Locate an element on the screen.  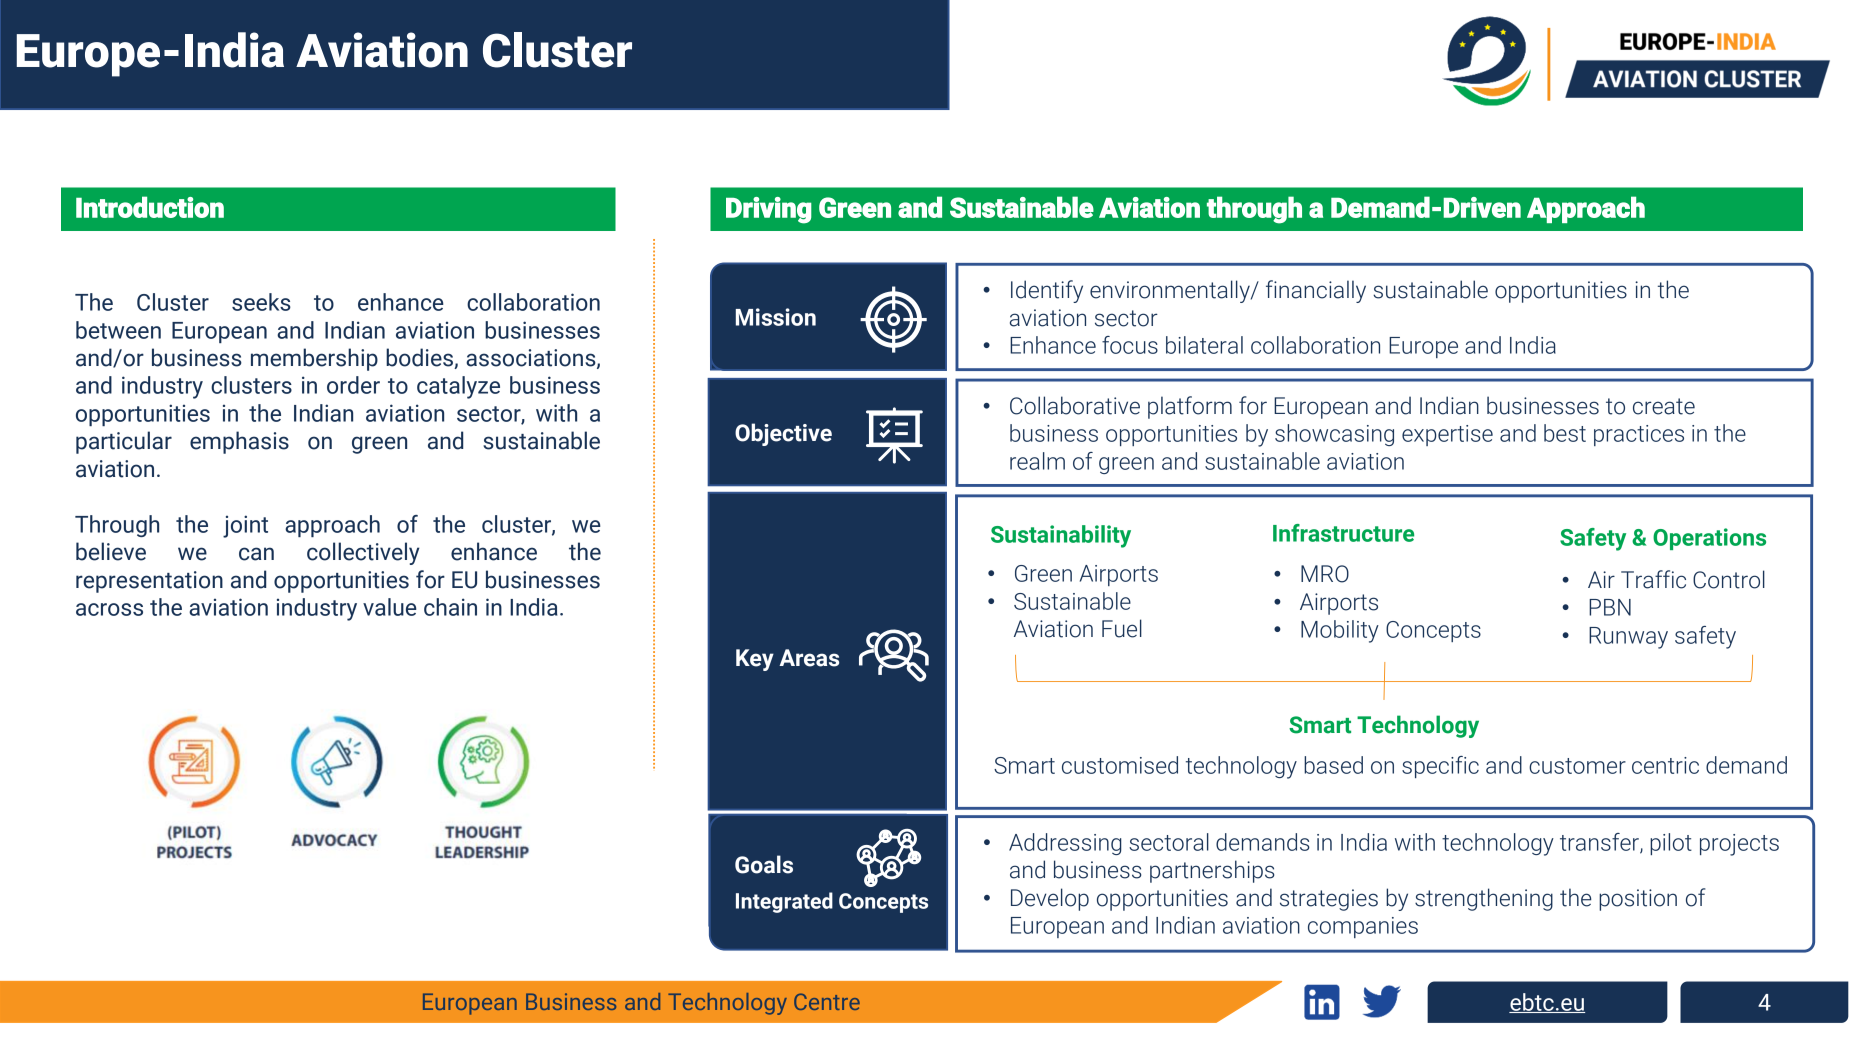
Driving is located at coordinates (769, 210).
